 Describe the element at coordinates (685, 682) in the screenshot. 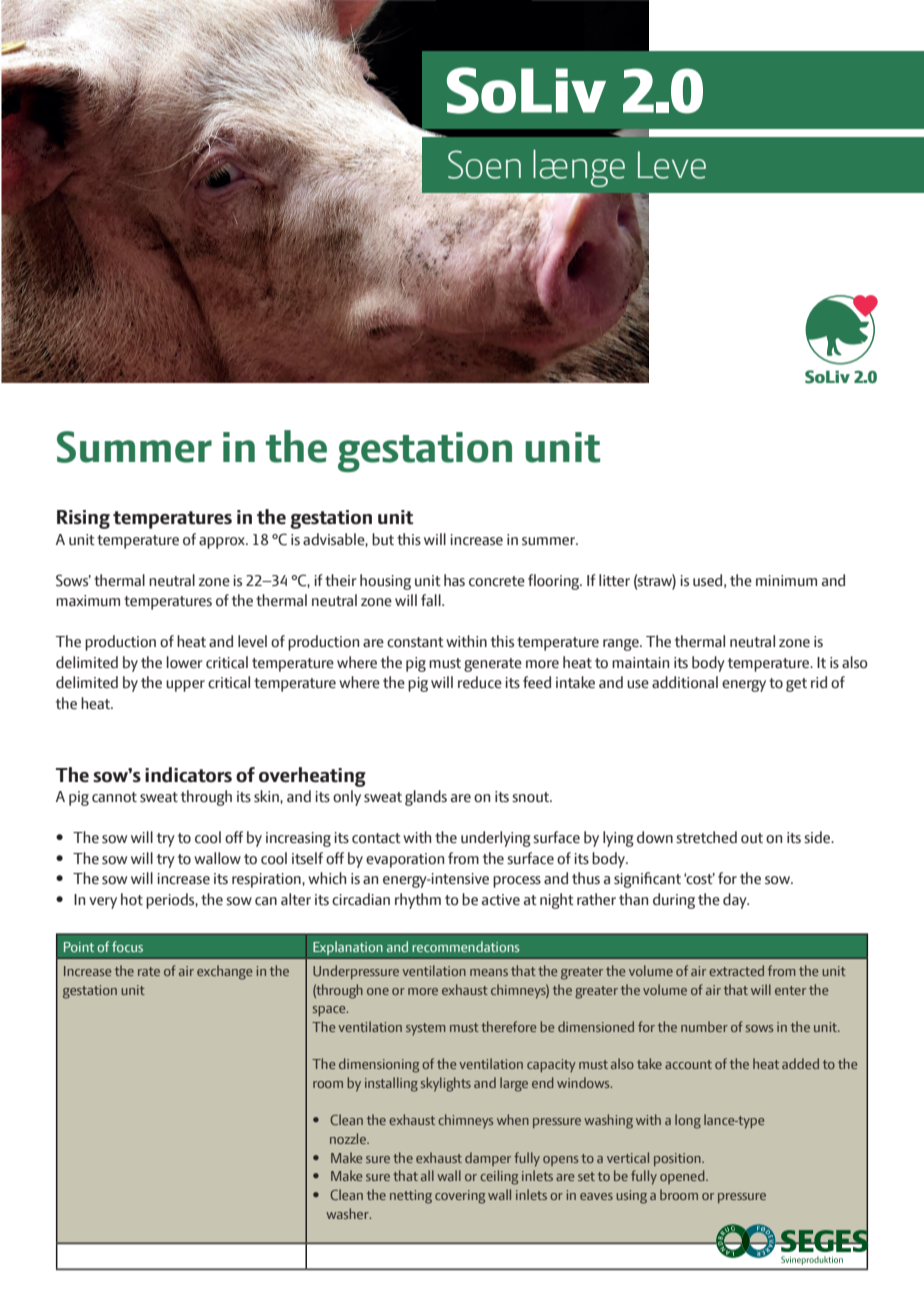

I see `additional` at that location.
